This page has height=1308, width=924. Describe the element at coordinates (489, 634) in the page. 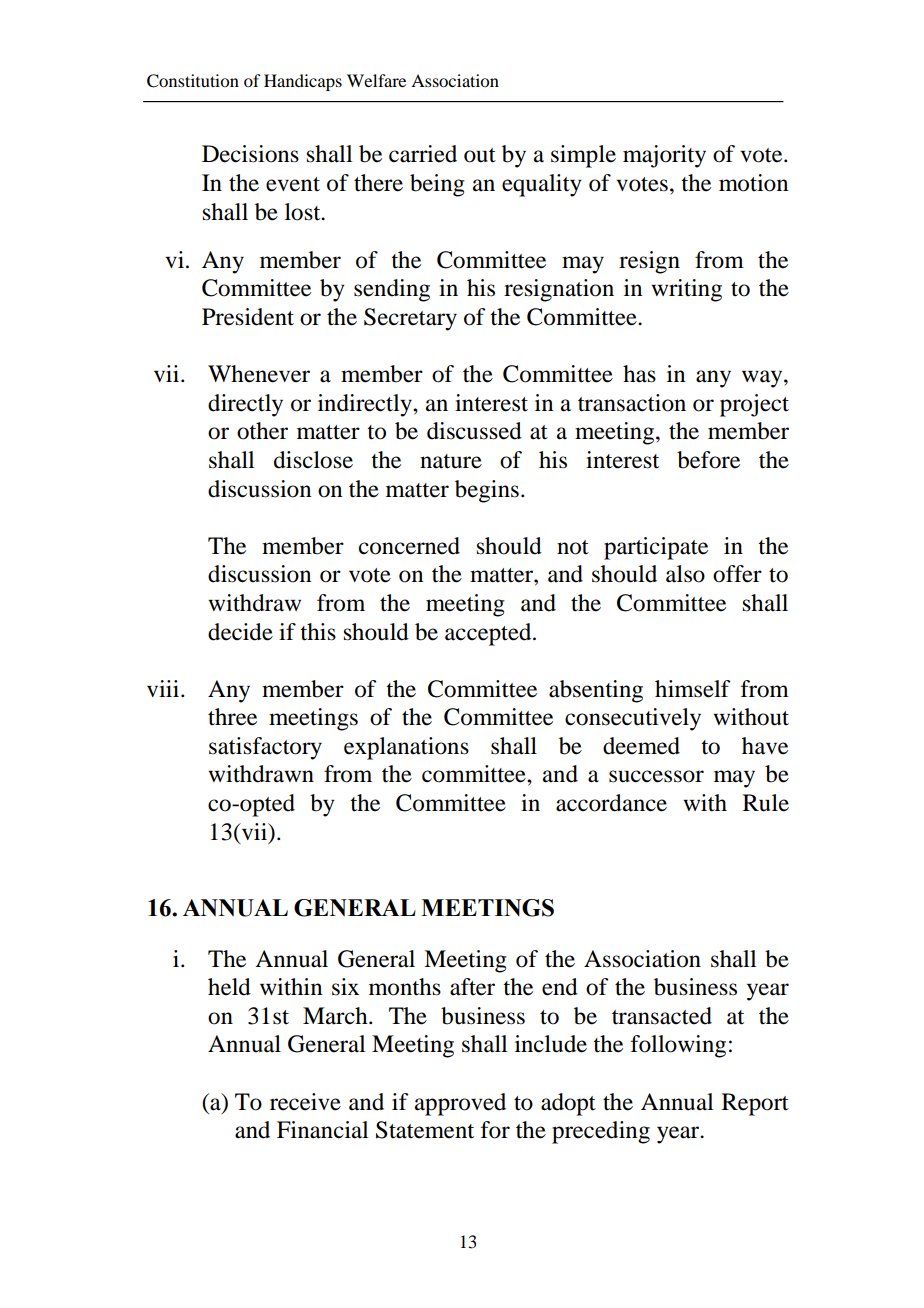

I see `accepted` at that location.
